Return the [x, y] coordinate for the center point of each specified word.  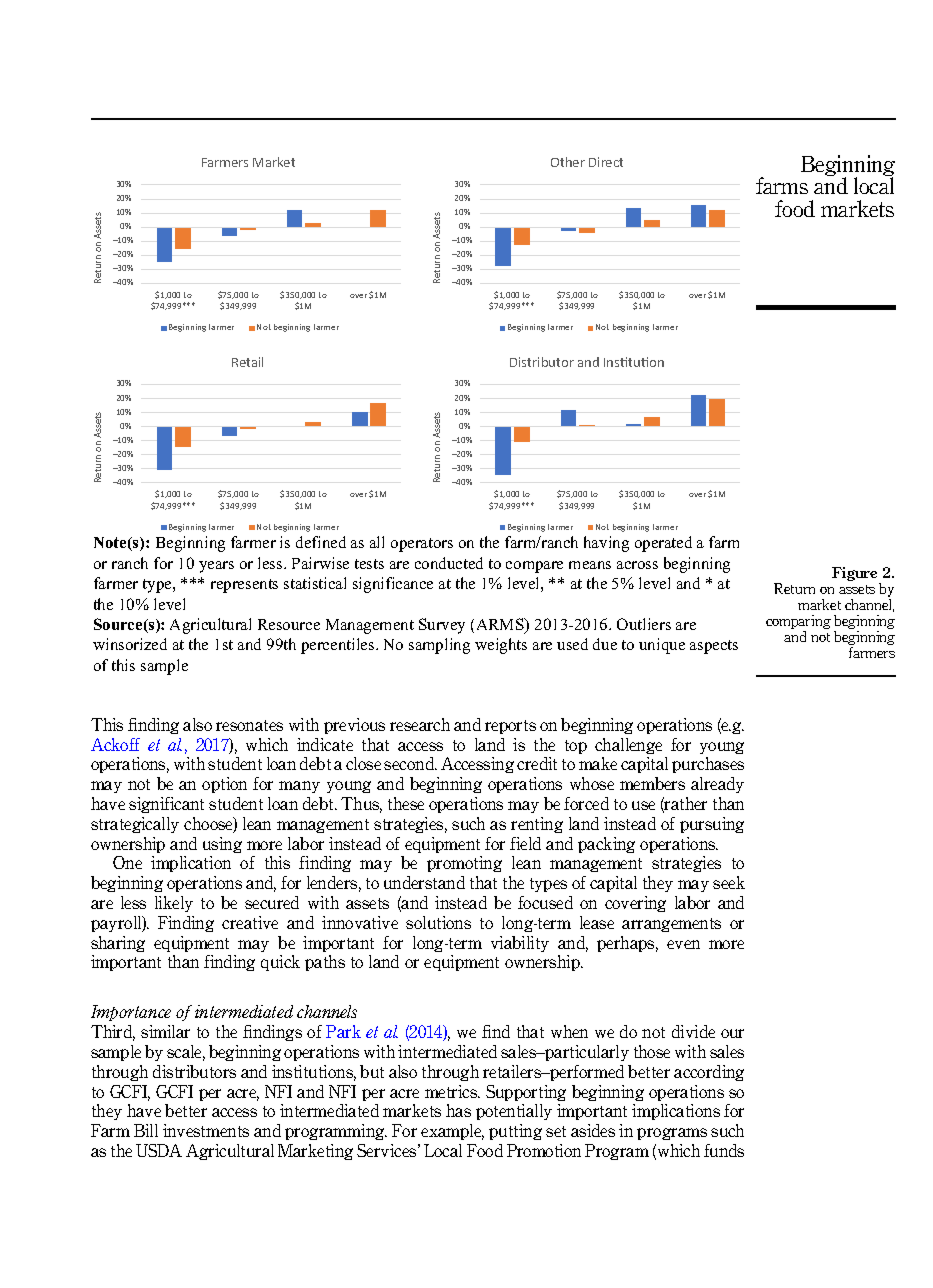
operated [663, 544]
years [216, 567]
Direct [606, 162]
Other [568, 162]
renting [537, 825]
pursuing [712, 825]
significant [166, 805]
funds [724, 1150]
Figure [856, 575]
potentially [514, 1112]
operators [422, 545]
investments [206, 1130]
